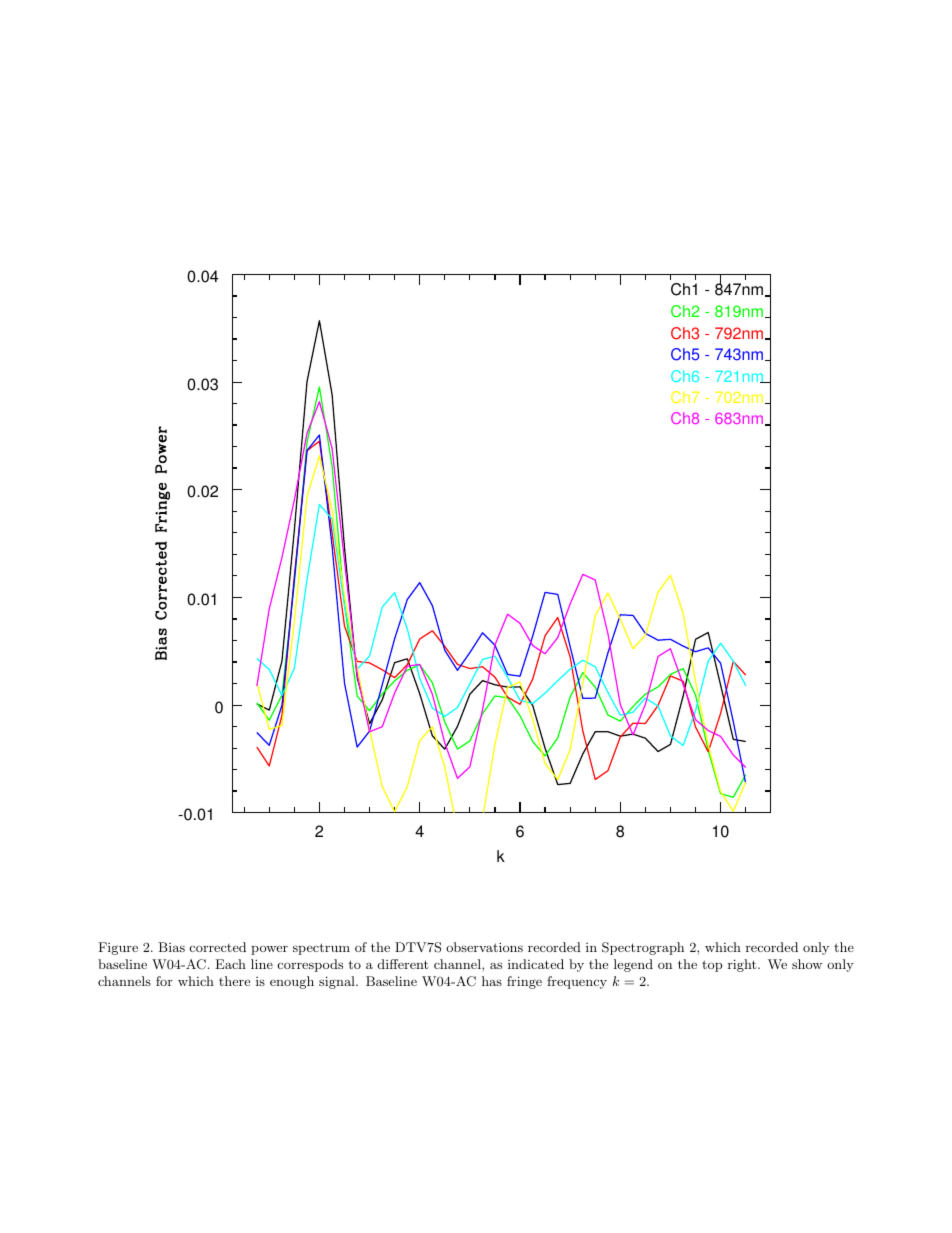  What do you see at coordinates (536, 964) in the screenshot?
I see `indicated` at bounding box center [536, 964].
